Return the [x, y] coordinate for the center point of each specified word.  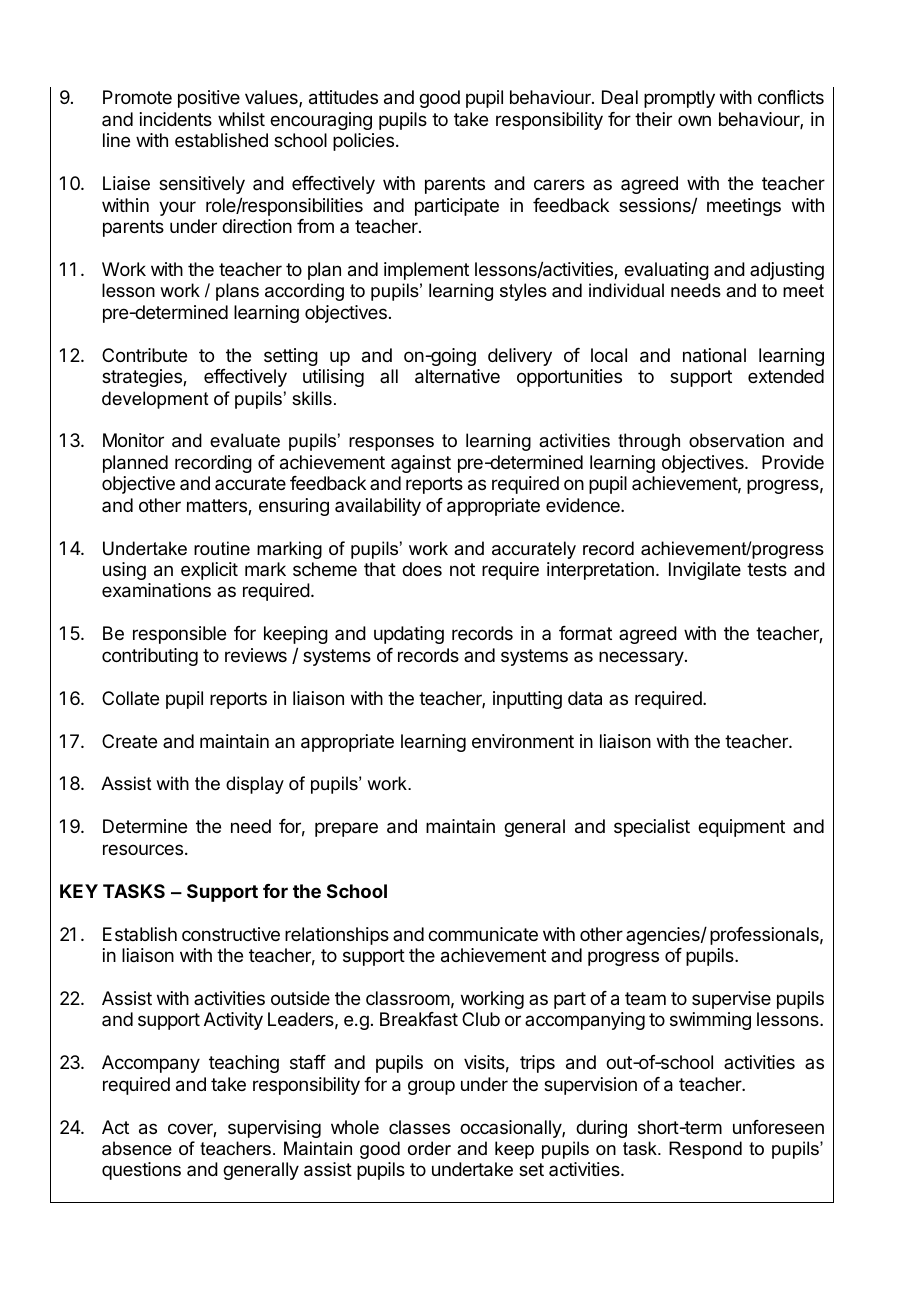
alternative [457, 376]
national [714, 355]
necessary [642, 658]
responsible [179, 635]
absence [137, 1148]
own [694, 120]
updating [409, 635]
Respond [705, 1150]
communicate [483, 934]
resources [143, 849]
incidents [176, 119]
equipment [741, 828]
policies [363, 142]
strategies [143, 378]
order [429, 1148]
